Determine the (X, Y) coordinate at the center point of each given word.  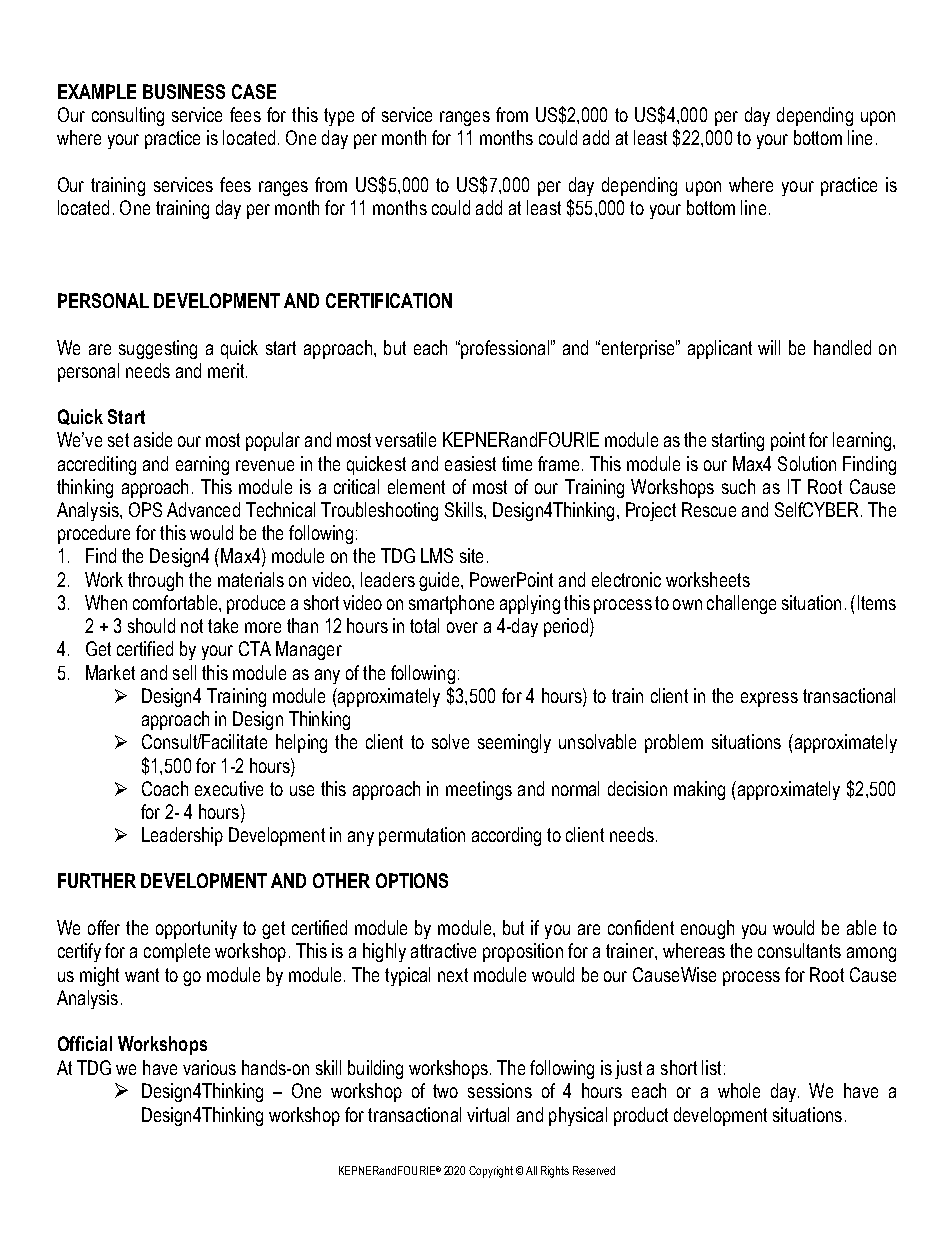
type (339, 117)
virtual (488, 1114)
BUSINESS (184, 91)
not (192, 626)
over (462, 627)
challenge (741, 604)
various (209, 1067)
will (769, 347)
